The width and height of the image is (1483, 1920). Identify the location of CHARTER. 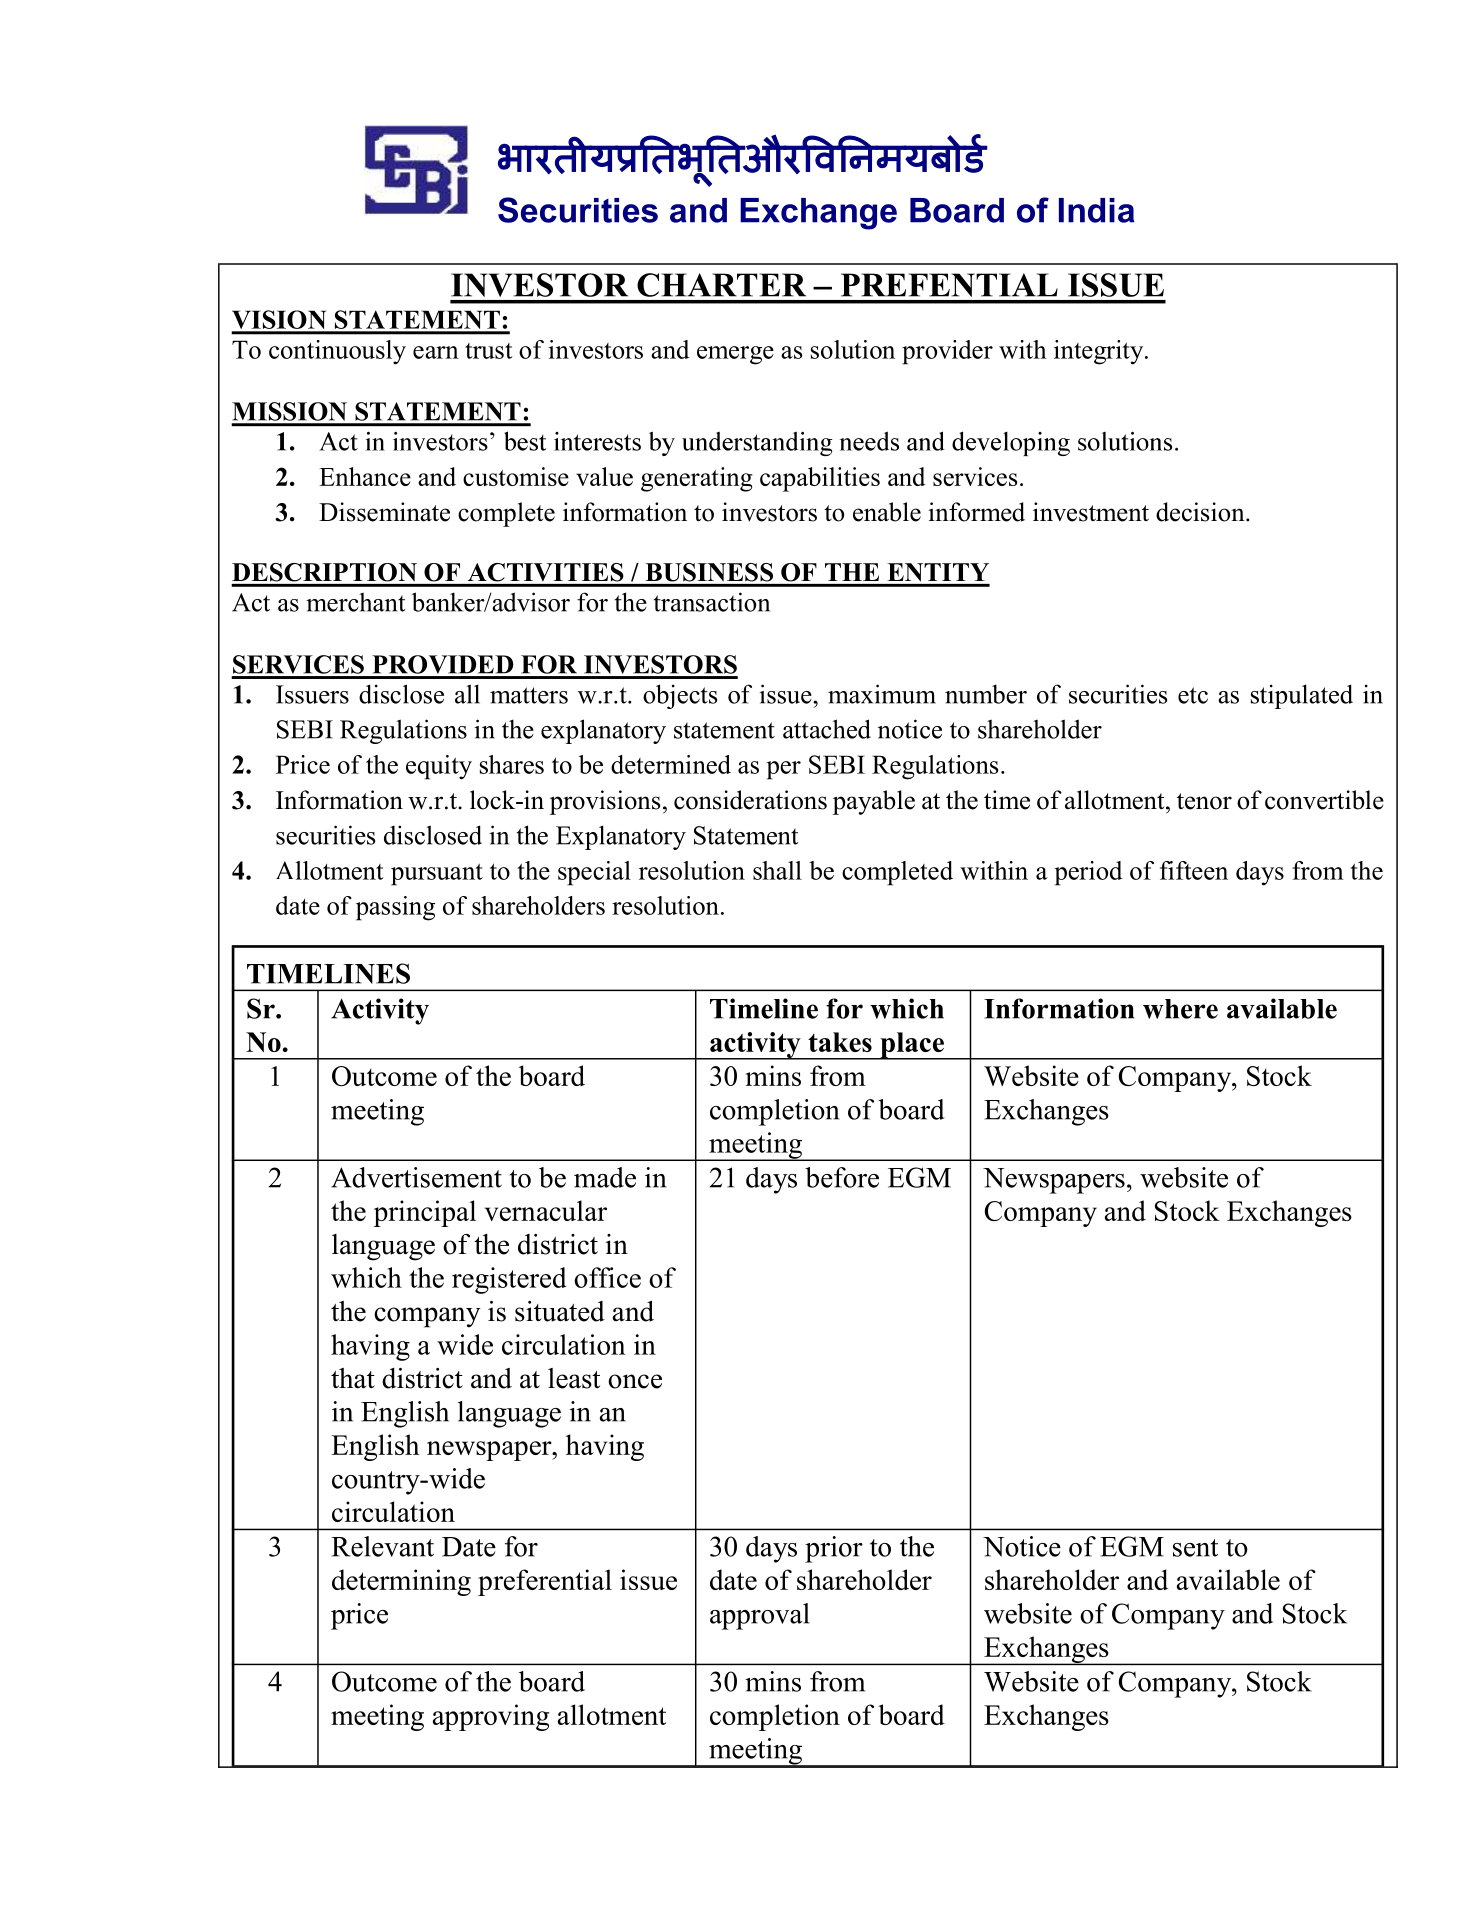
(721, 285).
